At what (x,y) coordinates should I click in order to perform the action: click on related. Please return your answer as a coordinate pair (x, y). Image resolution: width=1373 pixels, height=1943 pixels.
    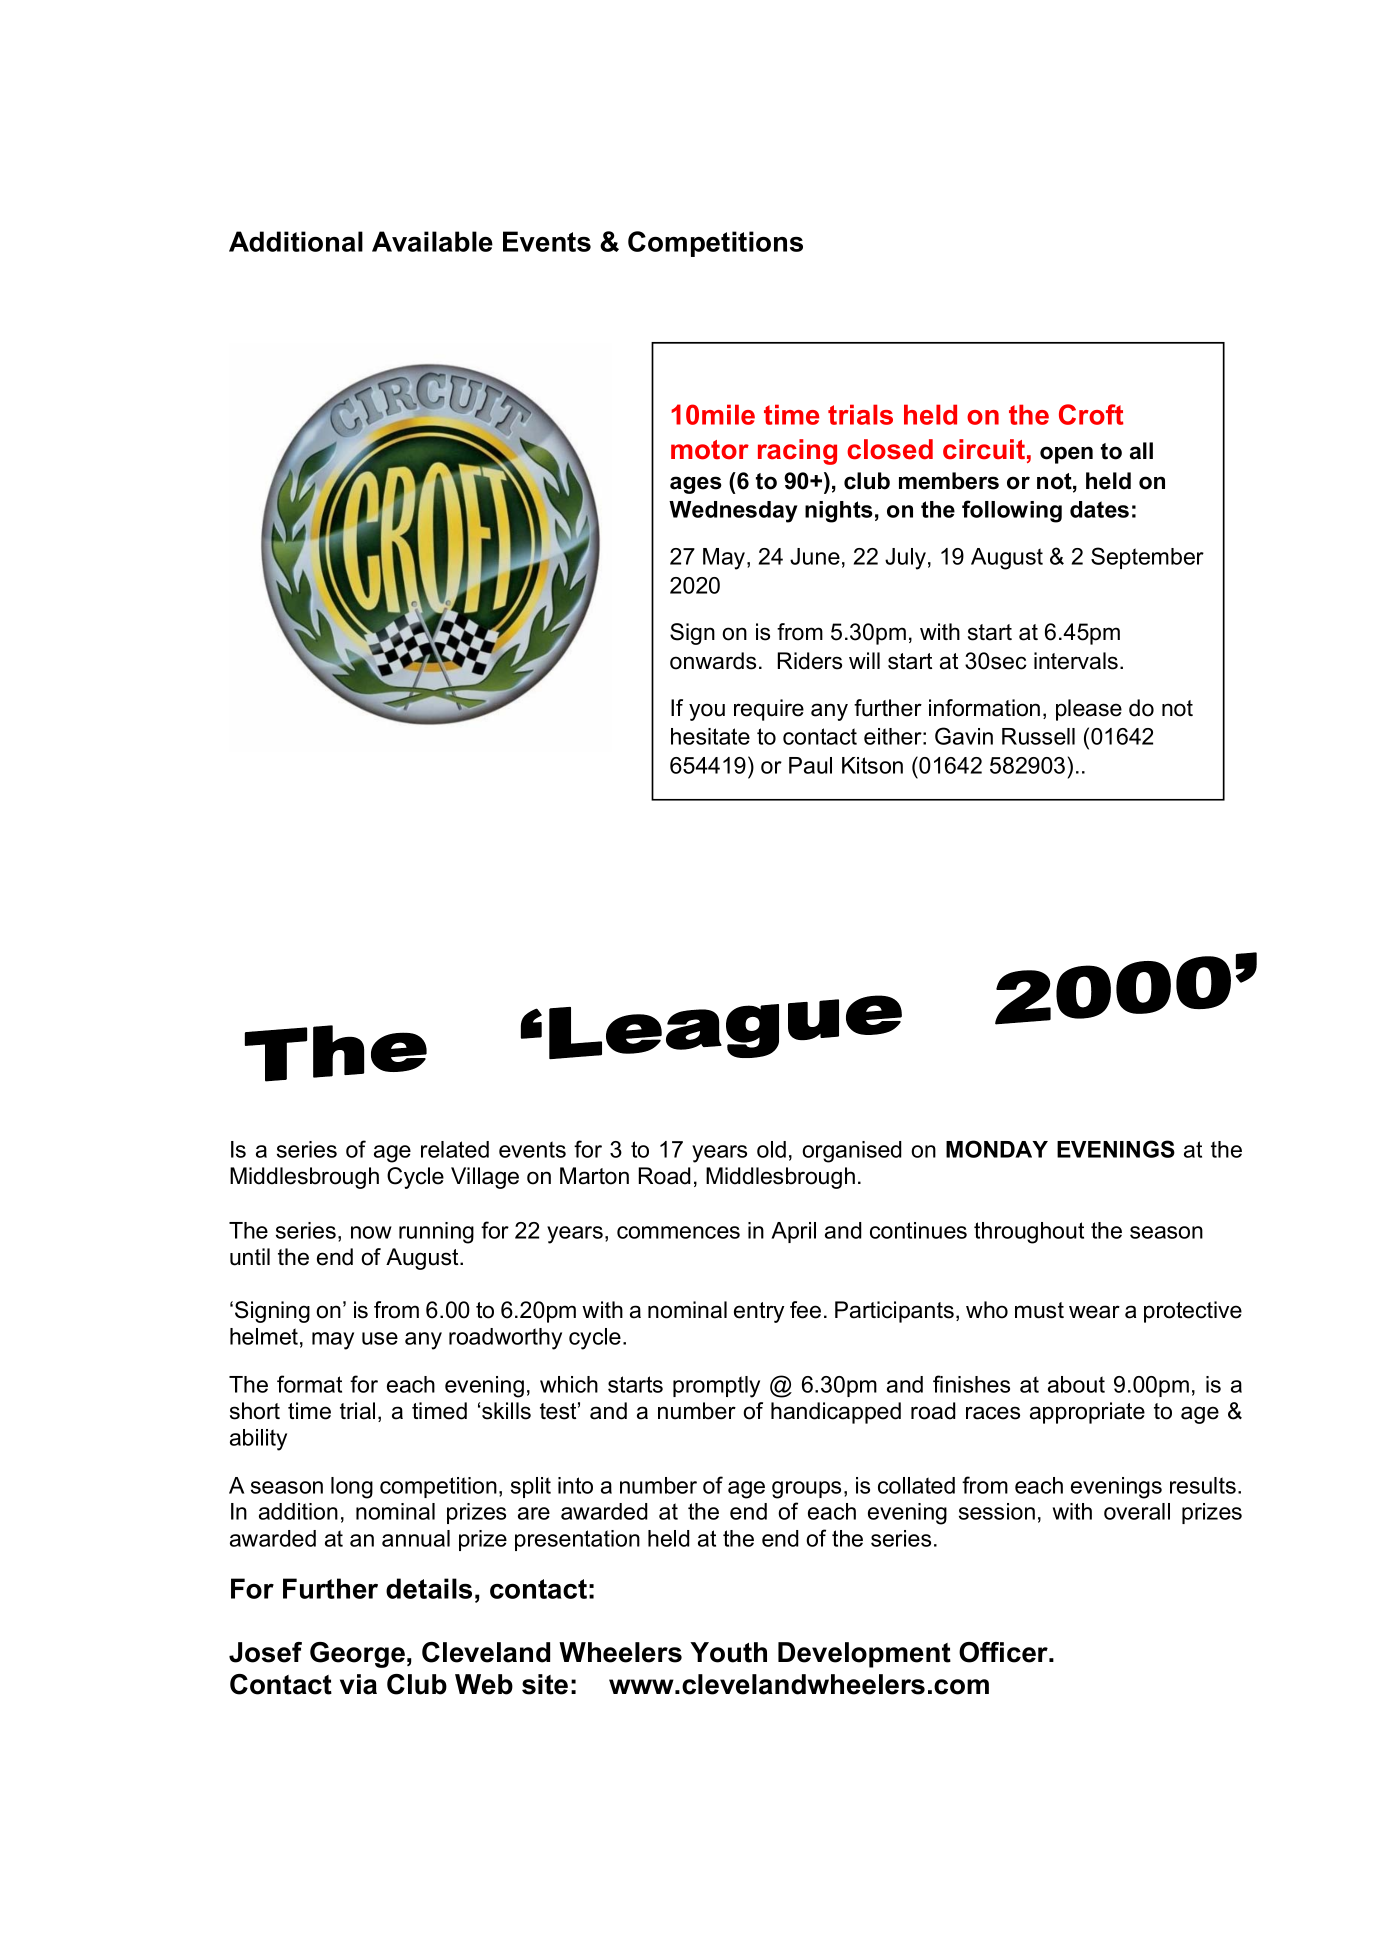
    Looking at the image, I should click on (455, 1149).
